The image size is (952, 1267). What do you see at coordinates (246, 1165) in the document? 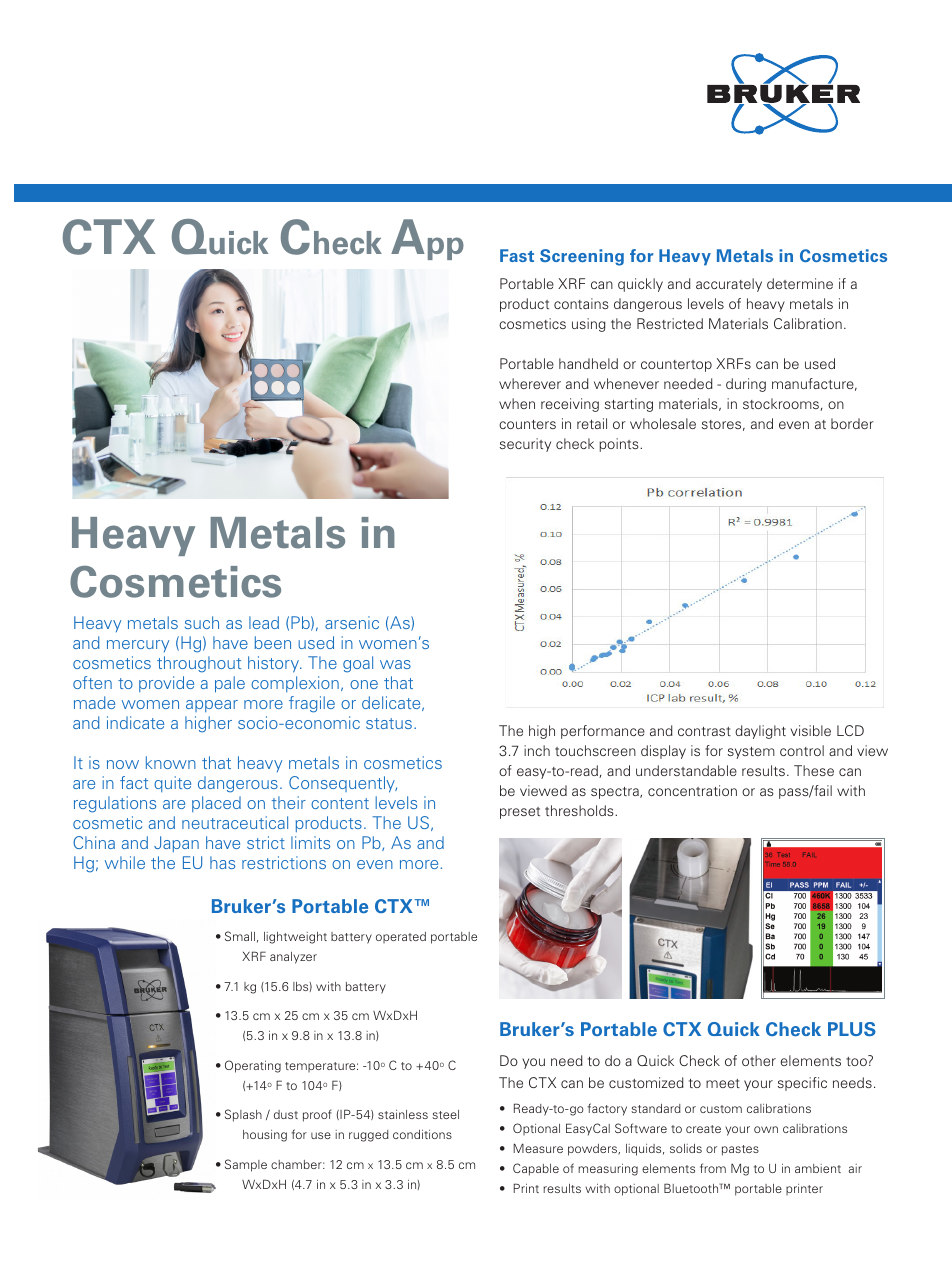
I see `Sample` at bounding box center [246, 1165].
